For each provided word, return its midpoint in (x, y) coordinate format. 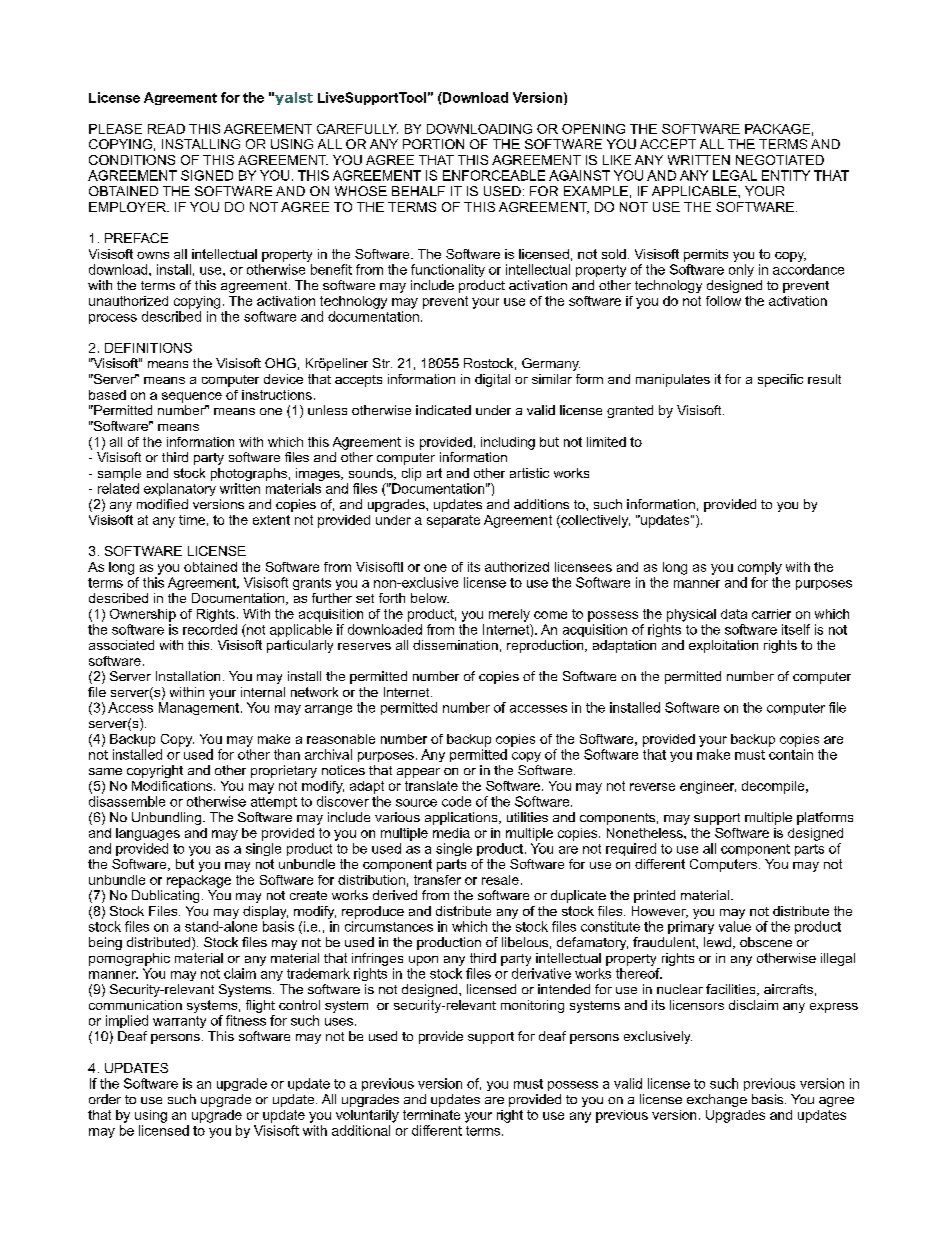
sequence (192, 397)
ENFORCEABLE (494, 175)
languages (148, 834)
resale (500, 880)
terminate (431, 1115)
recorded (210, 629)
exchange (717, 1100)
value (735, 926)
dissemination (455, 645)
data (734, 614)
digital (492, 380)
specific (780, 380)
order (105, 1099)
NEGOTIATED (780, 160)
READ (166, 129)
